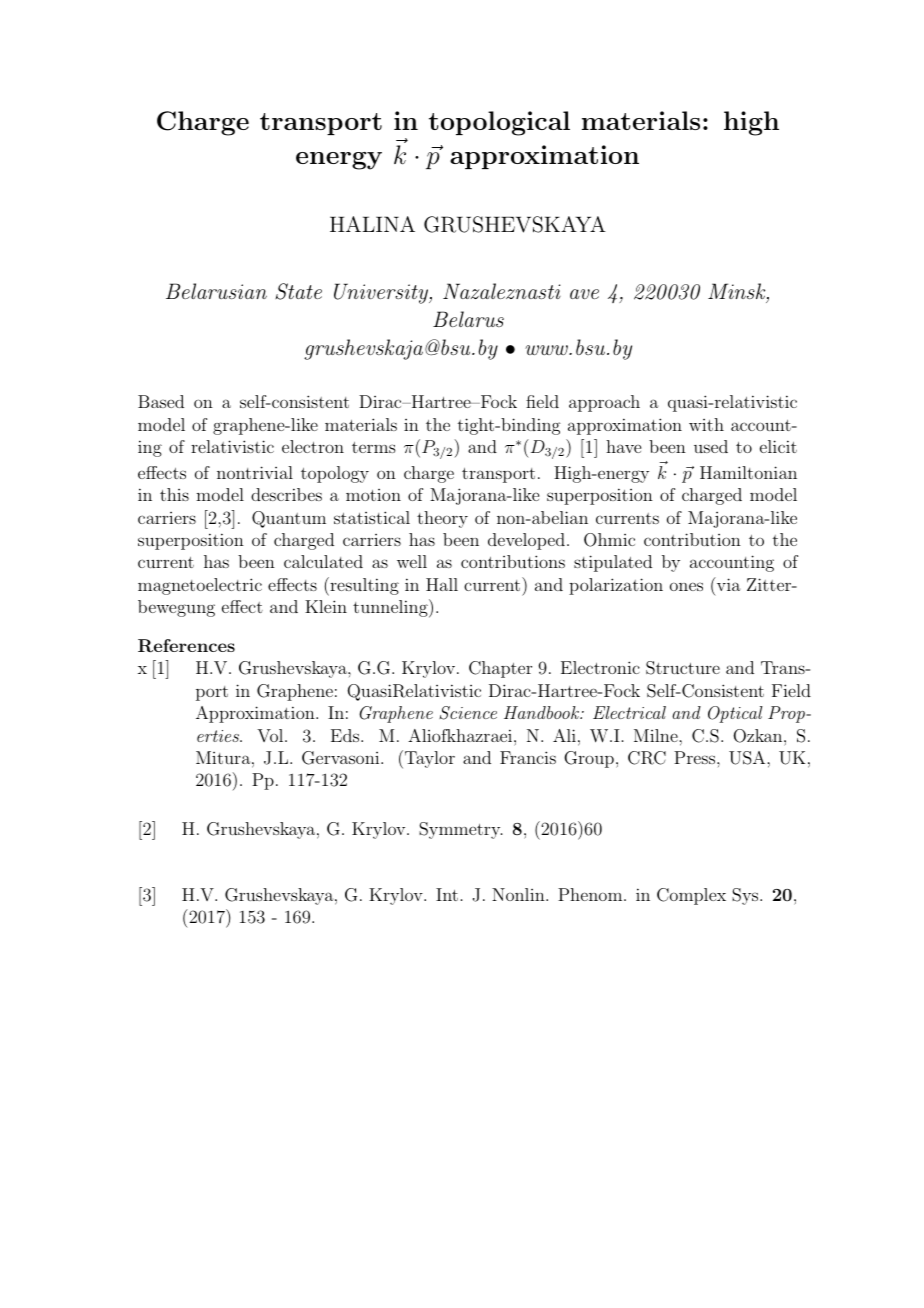 The image size is (924, 1308). Describe the element at coordinates (447, 894) in the page. I see `Int` at that location.
